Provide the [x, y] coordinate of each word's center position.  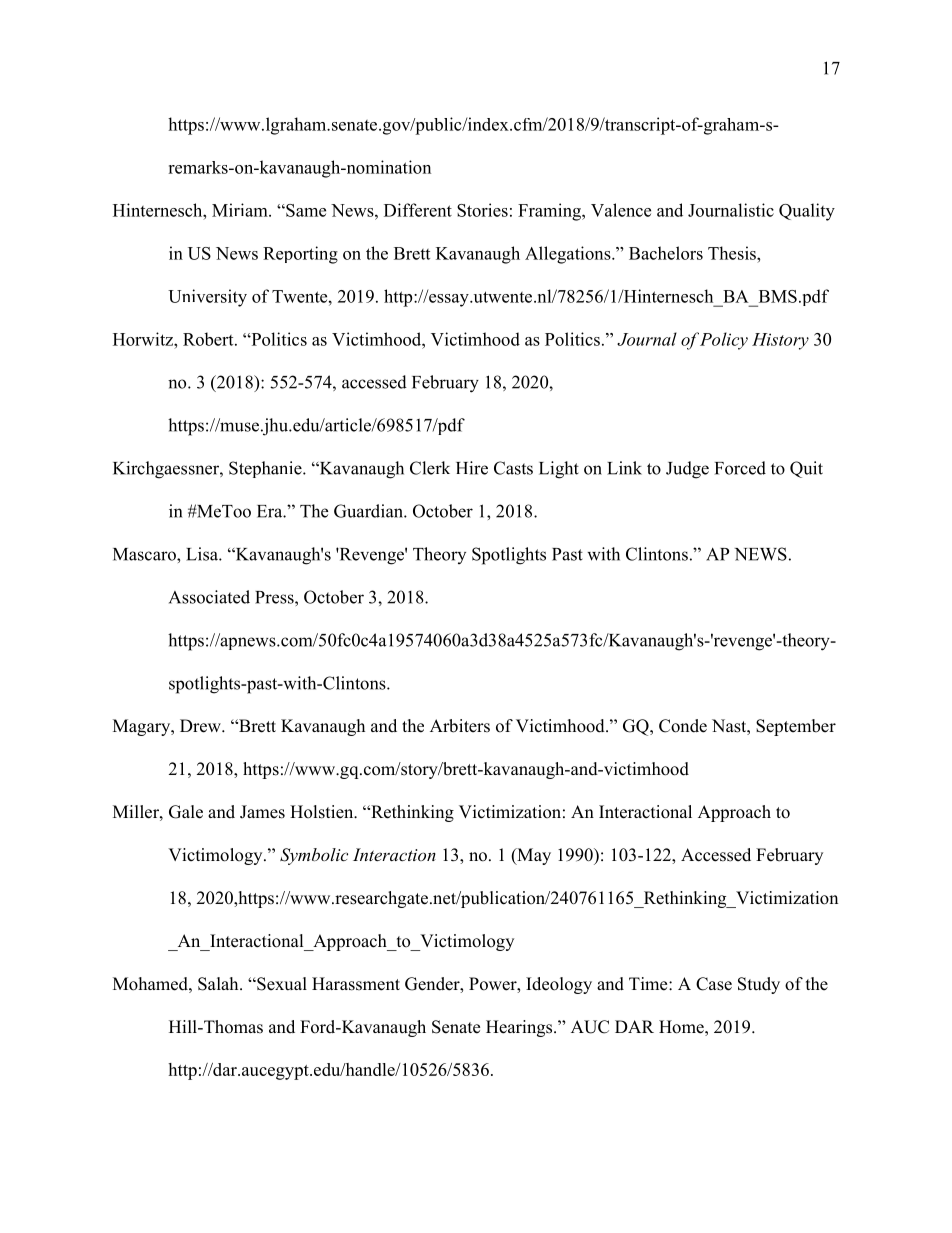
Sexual [281, 984]
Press [275, 597]
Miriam [241, 210]
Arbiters [460, 726]
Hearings [520, 1028]
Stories [482, 210]
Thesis [733, 253]
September [796, 727]
